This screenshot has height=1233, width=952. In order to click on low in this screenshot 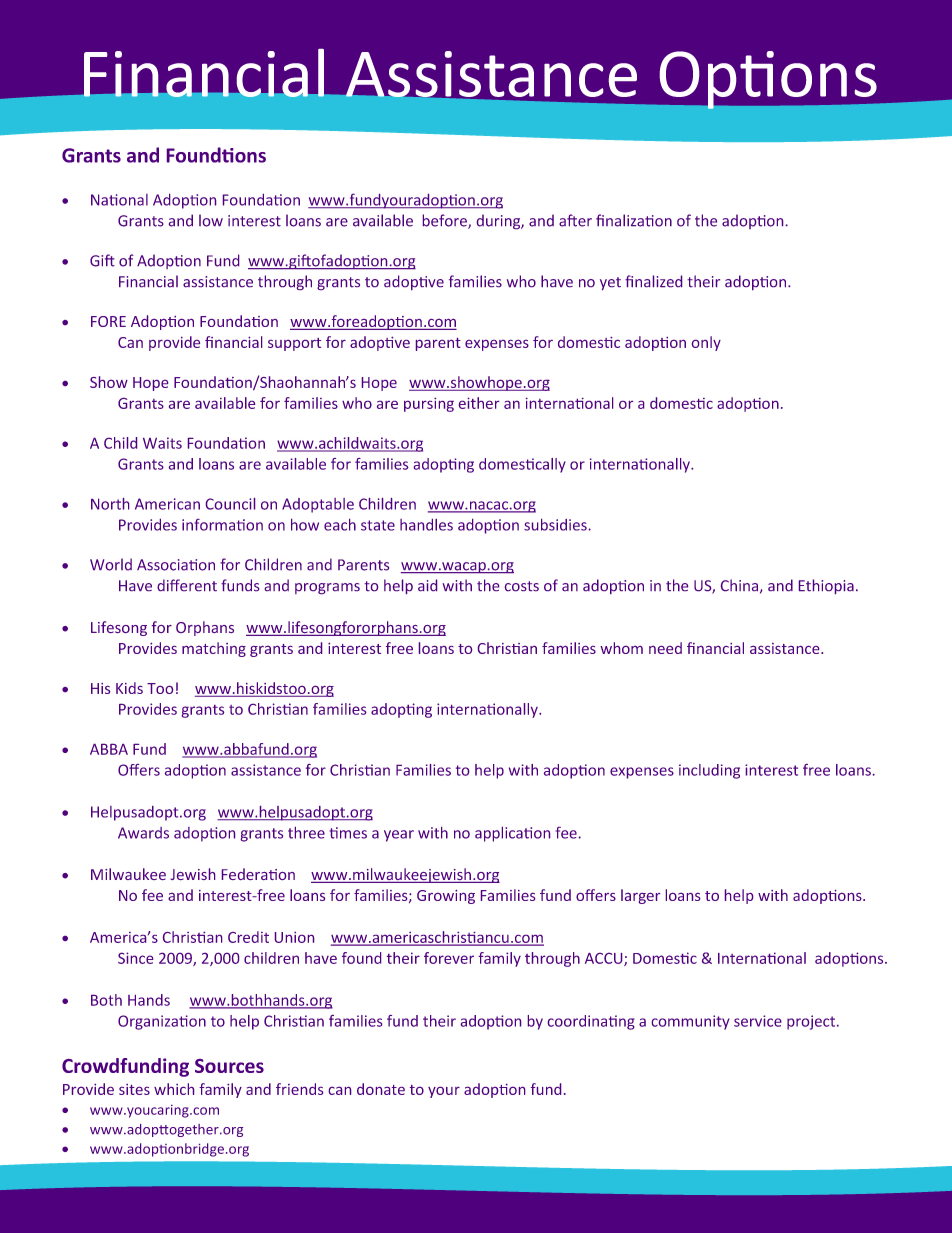, I will do `click(211, 220)`.
